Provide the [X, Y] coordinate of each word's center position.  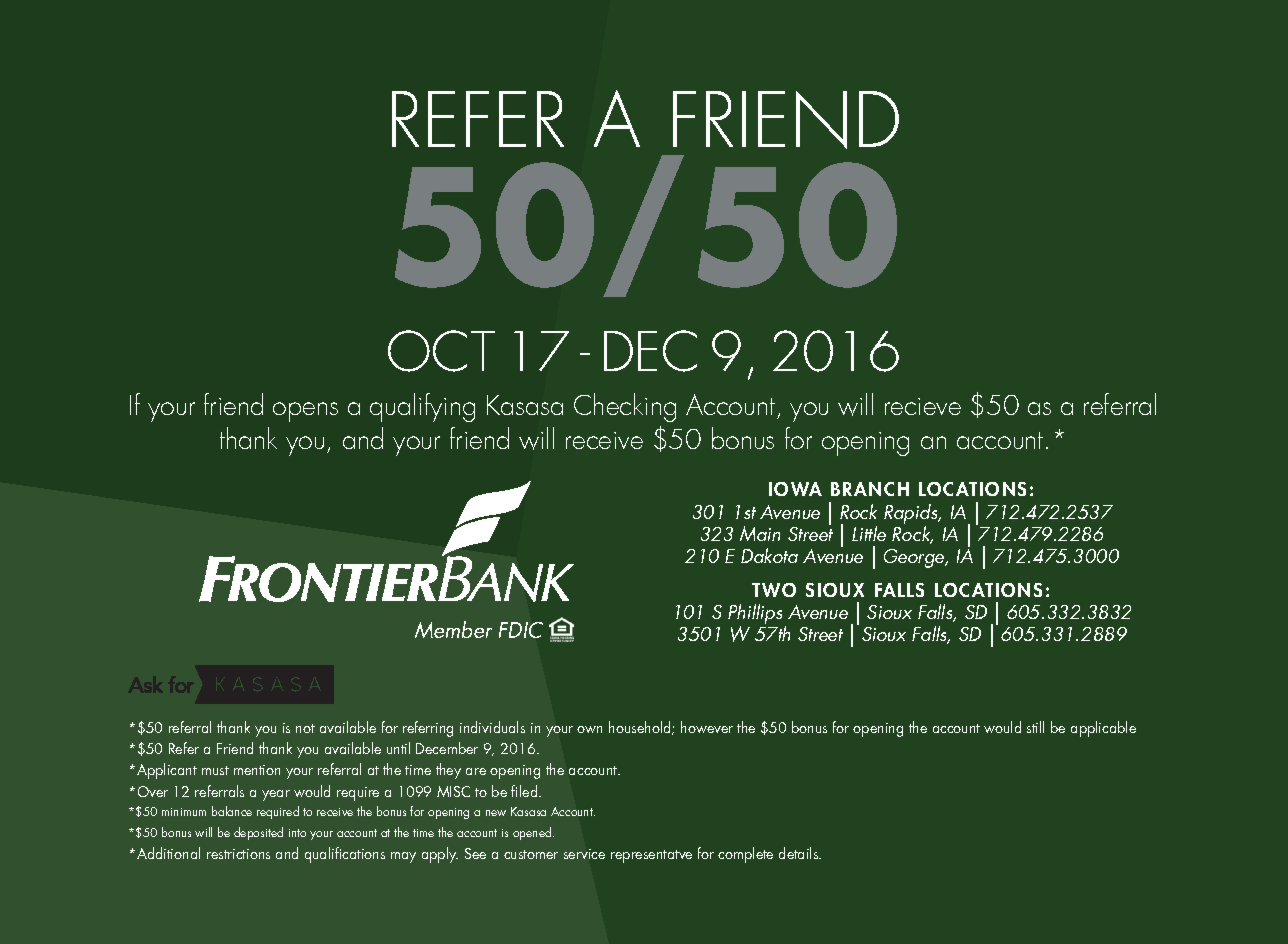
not [305, 728]
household [641, 728]
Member [453, 629]
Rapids [912, 515]
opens [305, 412]
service [584, 854]
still [1035, 727]
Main [760, 533]
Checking [625, 407]
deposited [258, 833]
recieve [923, 406]
